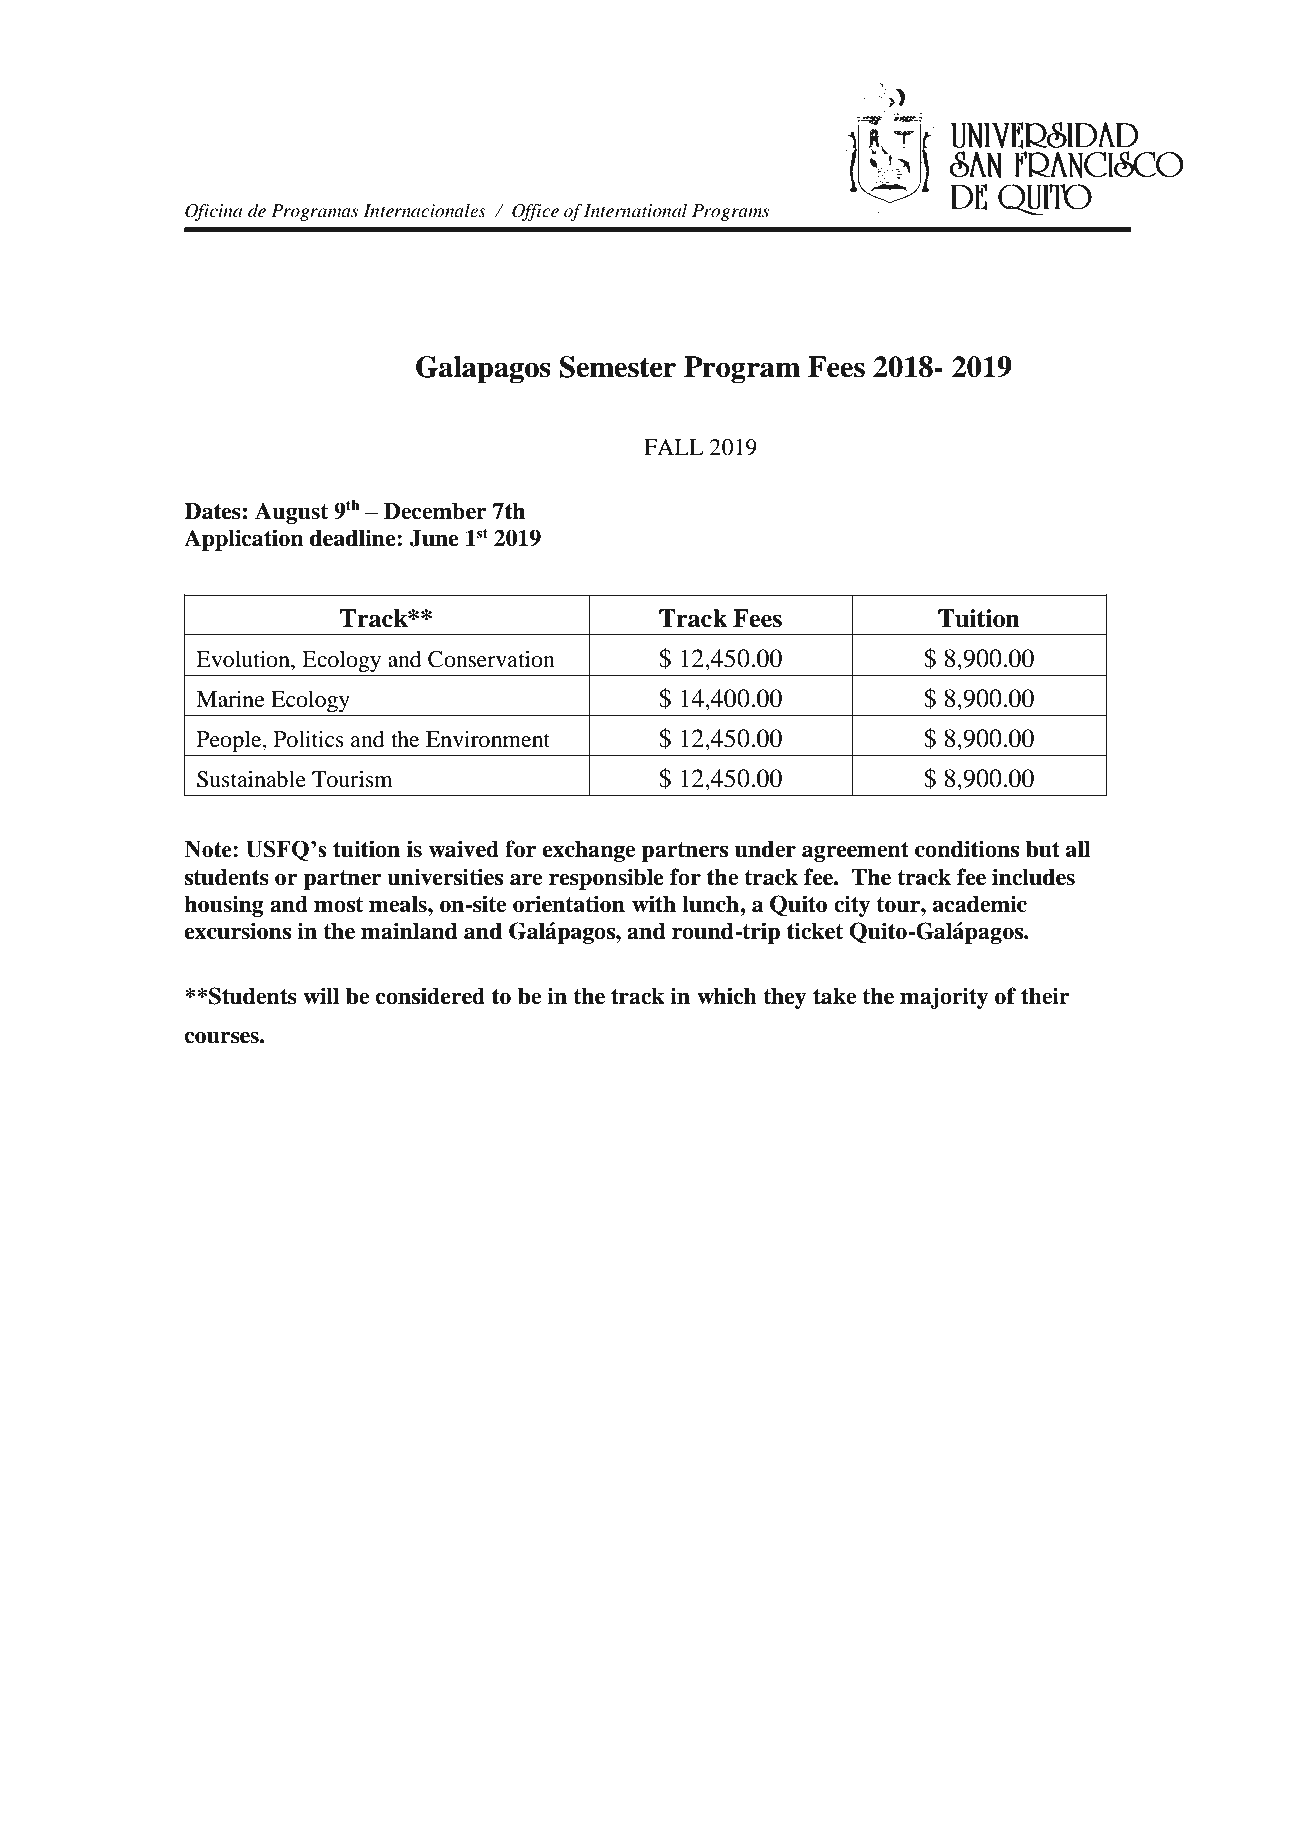 This screenshot has height=1825, width=1291. Describe the element at coordinates (635, 210) in the screenshot. I see `International` at that location.
